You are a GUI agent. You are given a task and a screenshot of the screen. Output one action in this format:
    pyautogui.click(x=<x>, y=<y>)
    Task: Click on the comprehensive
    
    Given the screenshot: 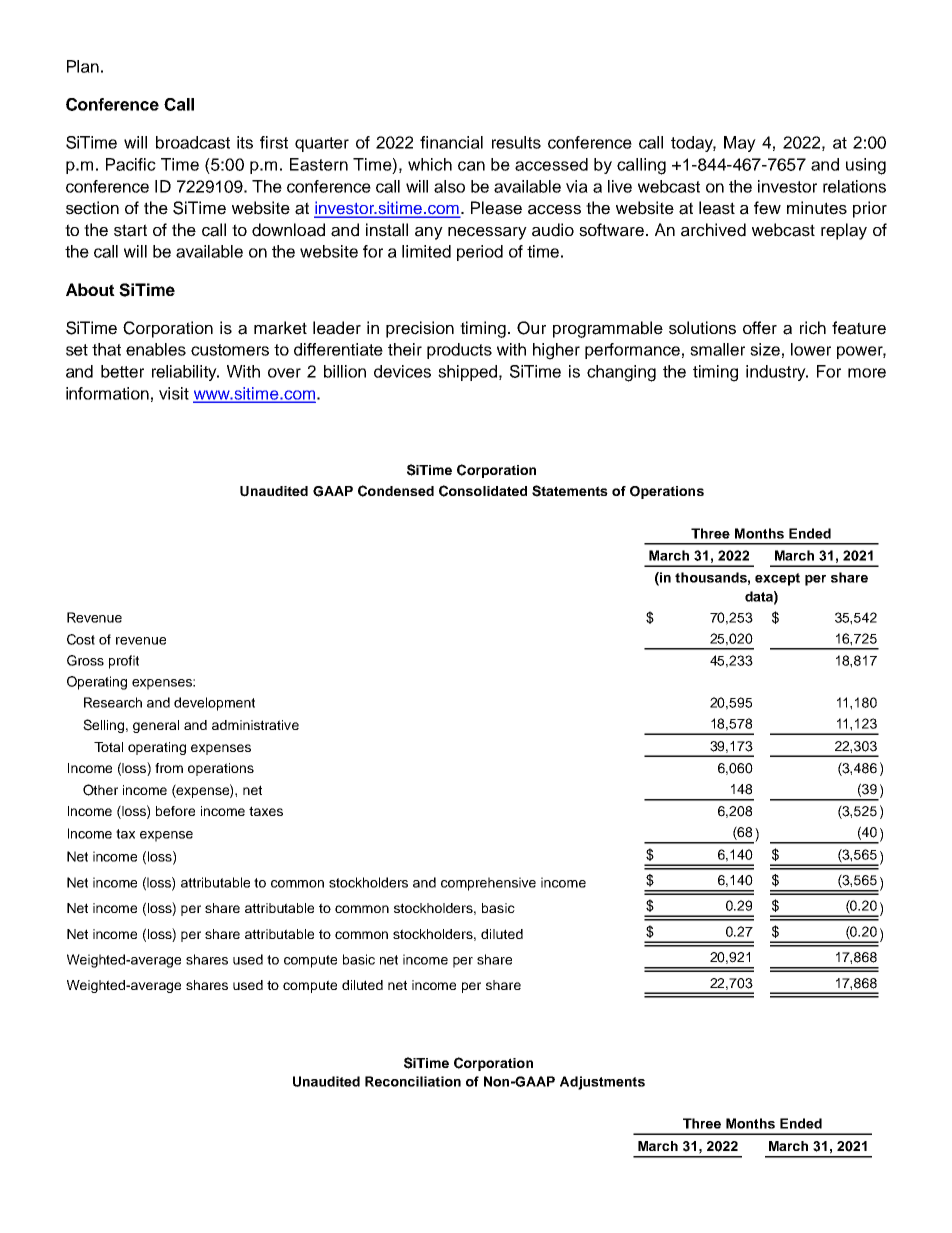 What is the action you would take?
    pyautogui.click(x=488, y=884)
